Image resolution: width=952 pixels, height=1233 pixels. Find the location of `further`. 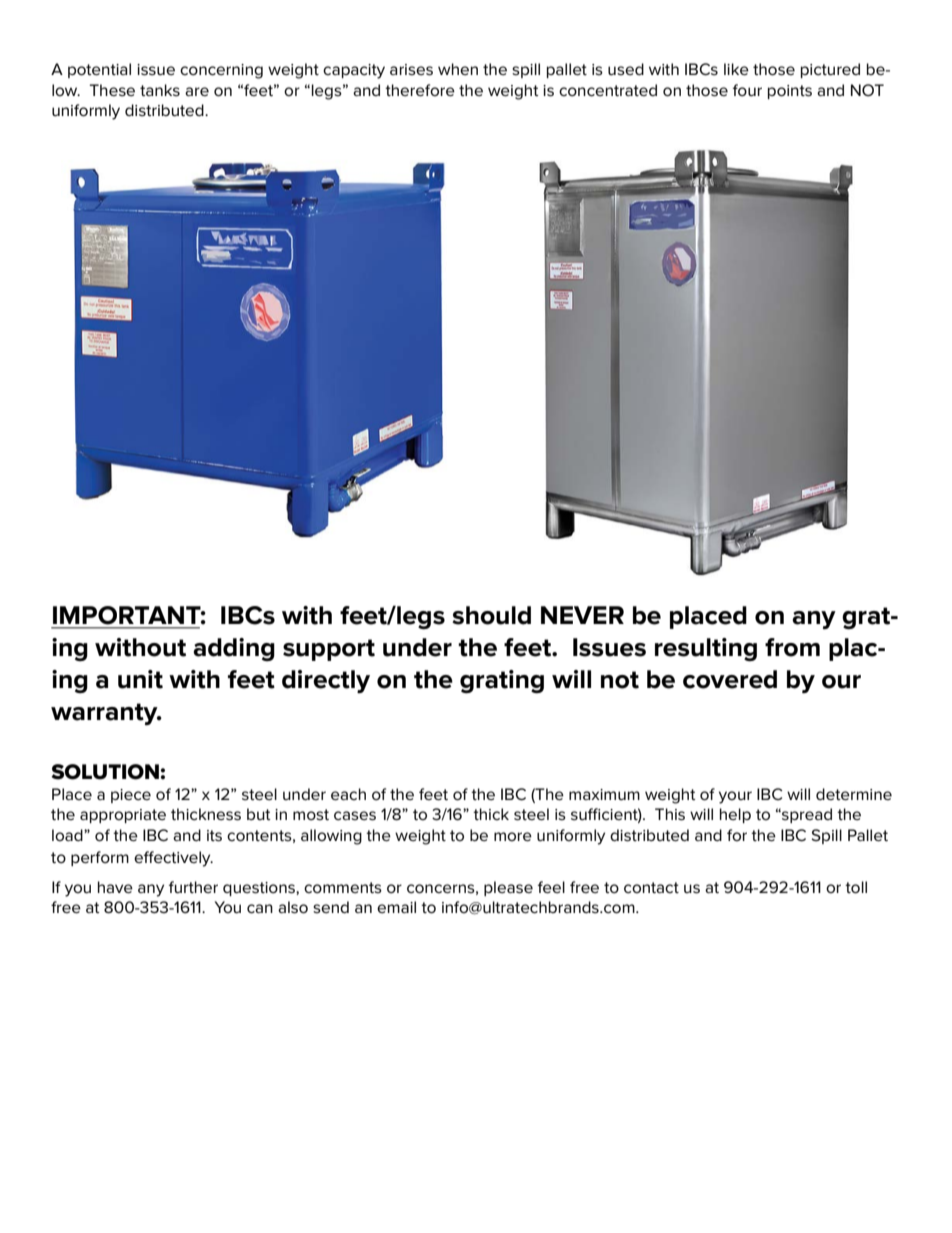

further is located at coordinates (193, 887).
